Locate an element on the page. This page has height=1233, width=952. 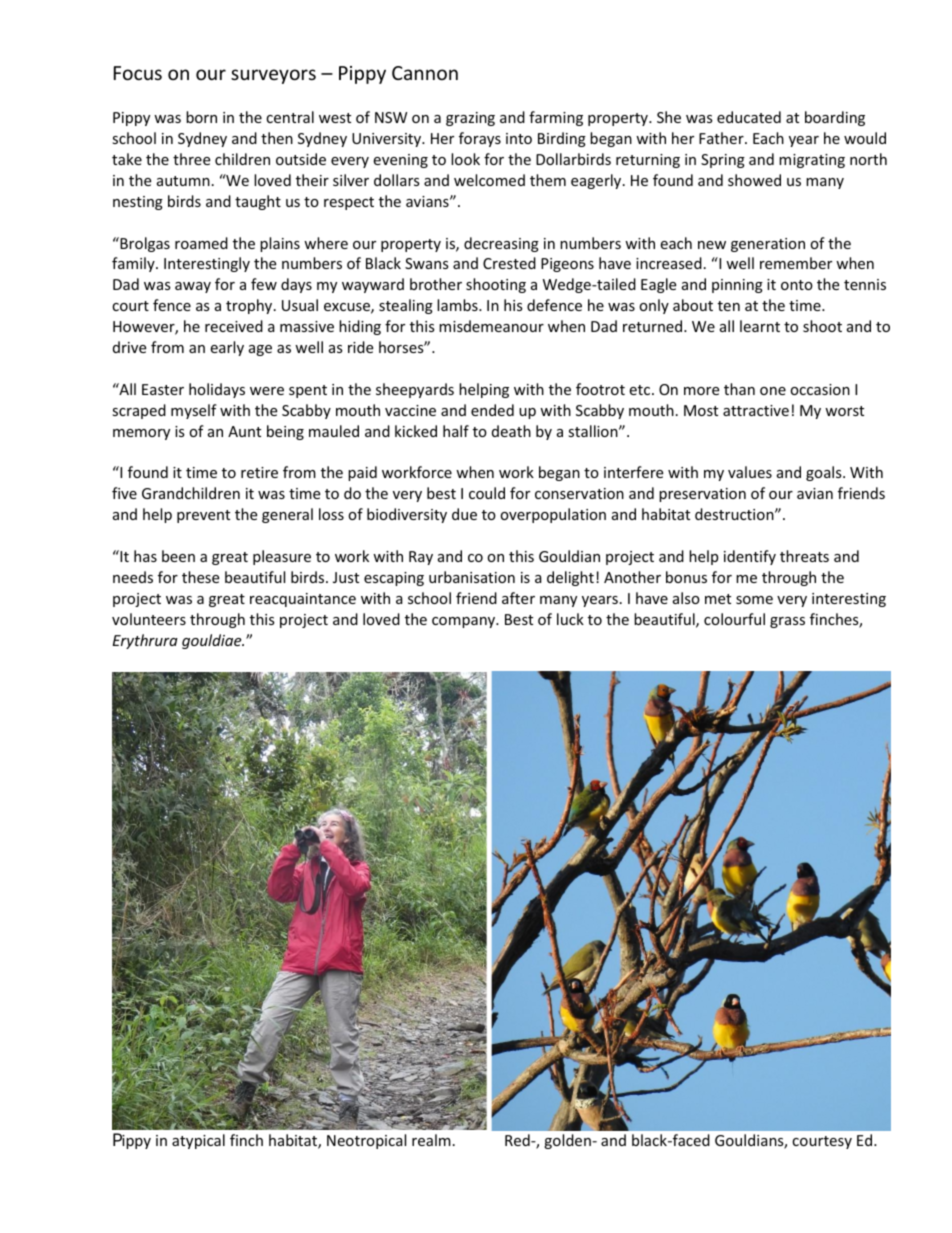
Red is located at coordinates (518, 1140).
